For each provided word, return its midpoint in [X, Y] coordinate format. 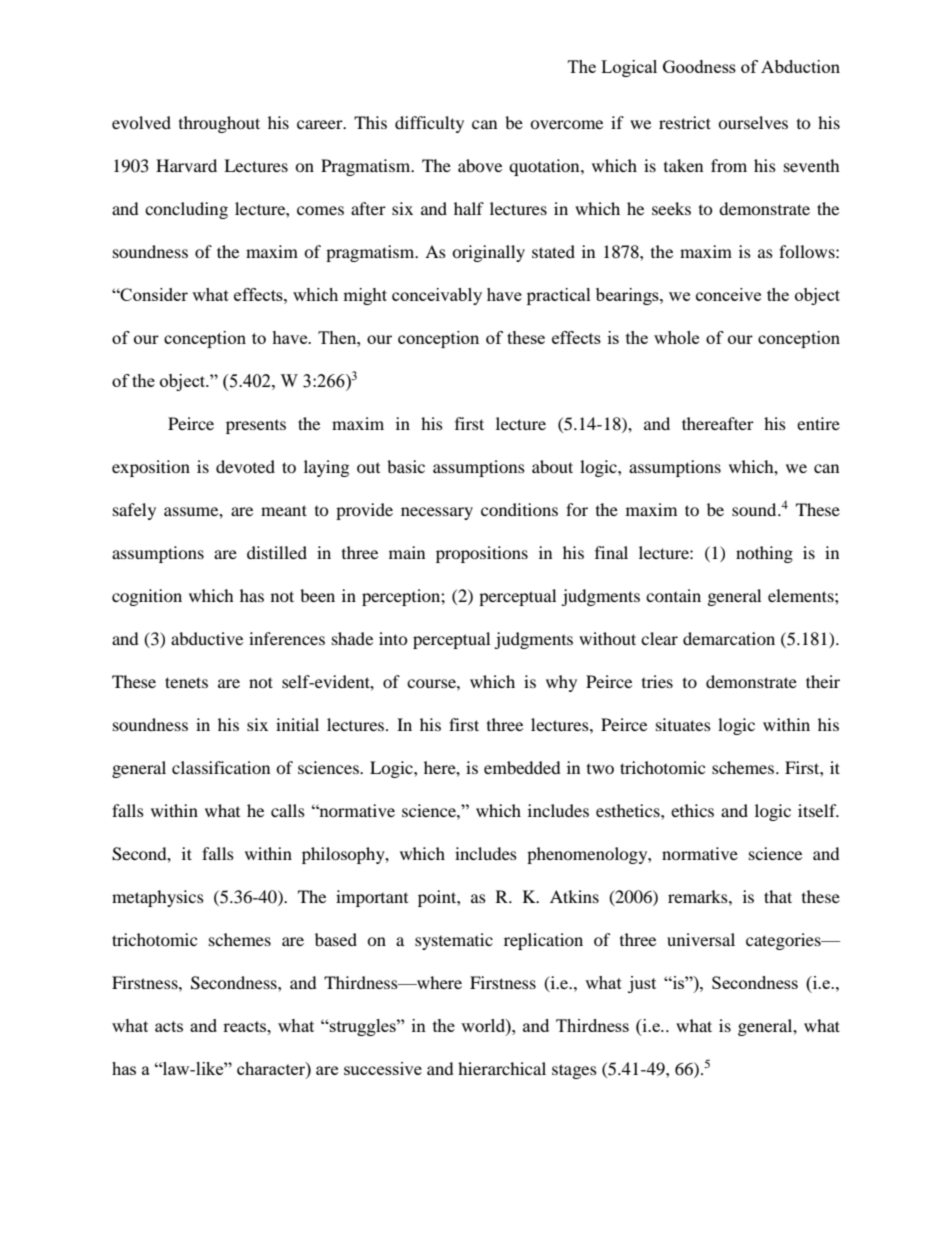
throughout [219, 124]
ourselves [753, 122]
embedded [522, 767]
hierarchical [502, 1068]
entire [818, 423]
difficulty [429, 124]
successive [383, 1068]
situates [683, 724]
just [642, 984]
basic [406, 466]
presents [256, 427]
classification [221, 767]
